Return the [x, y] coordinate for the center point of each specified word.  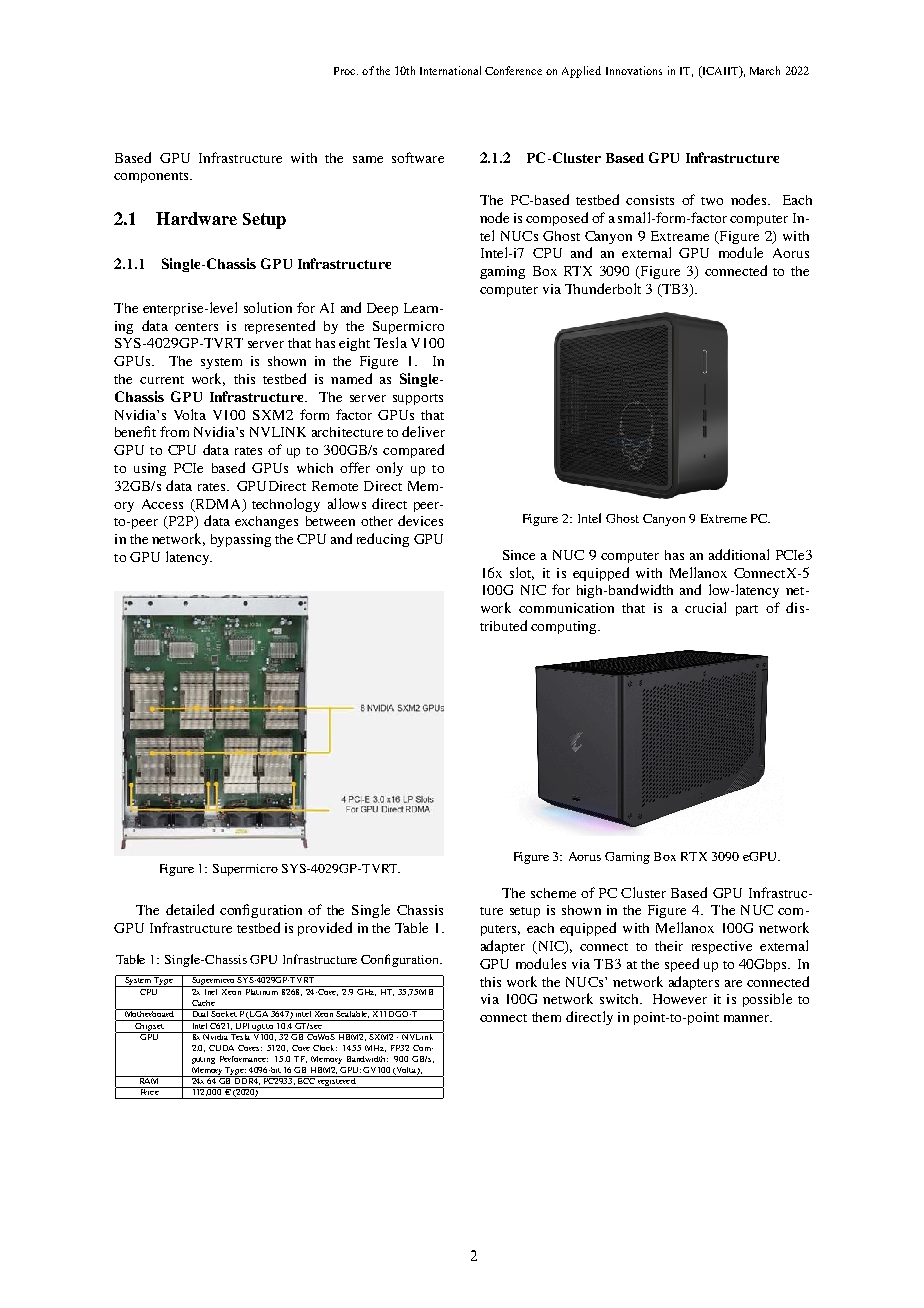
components [152, 177]
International [450, 70]
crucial [705, 607]
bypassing [241, 540]
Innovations [634, 70]
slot [522, 573]
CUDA [221, 1048]
